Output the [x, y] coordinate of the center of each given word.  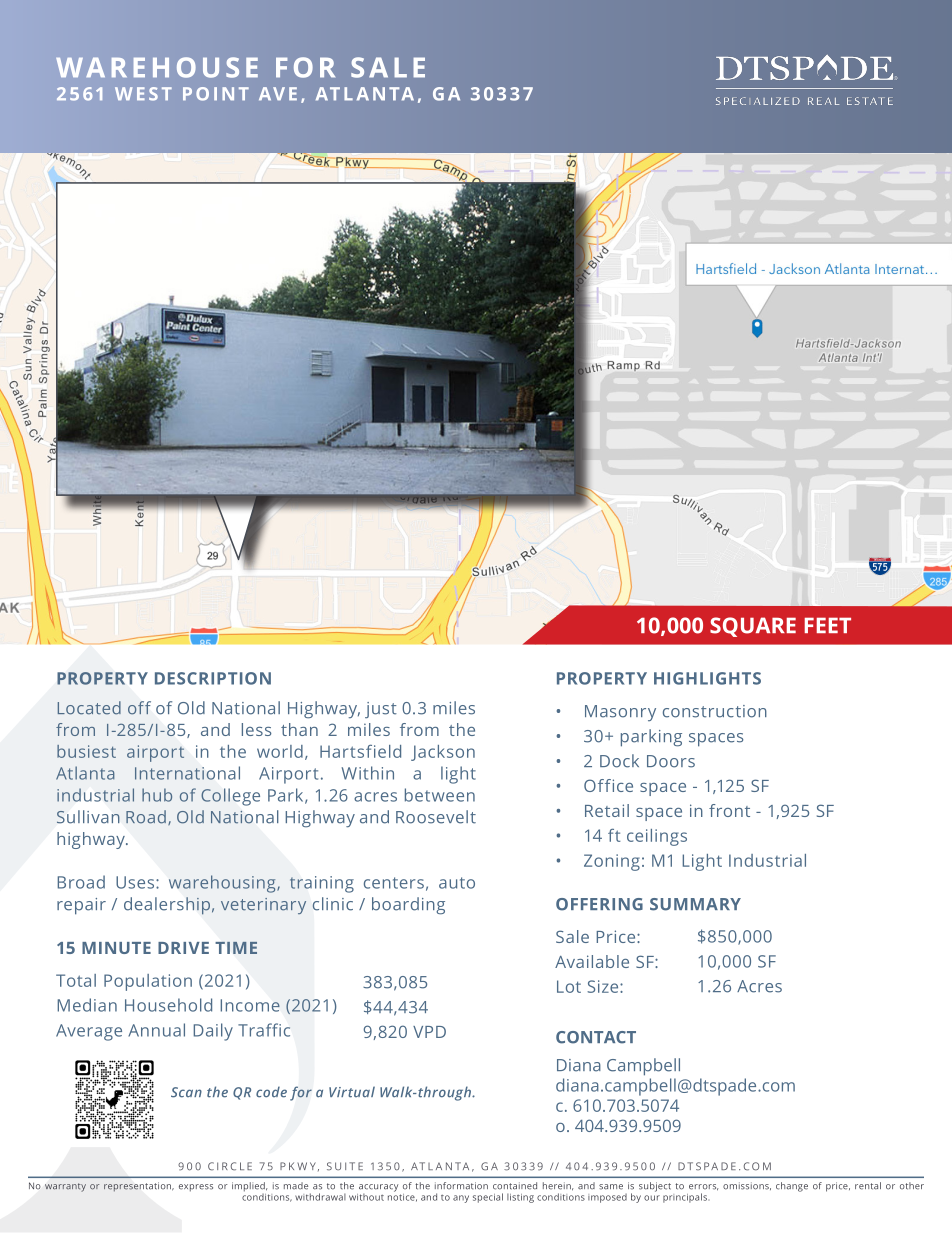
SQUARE [753, 627]
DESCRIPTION [213, 678]
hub [157, 795]
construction [715, 711]
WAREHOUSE [157, 67]
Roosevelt [436, 817]
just [381, 710]
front [729, 810]
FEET [828, 625]
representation [139, 1186]
